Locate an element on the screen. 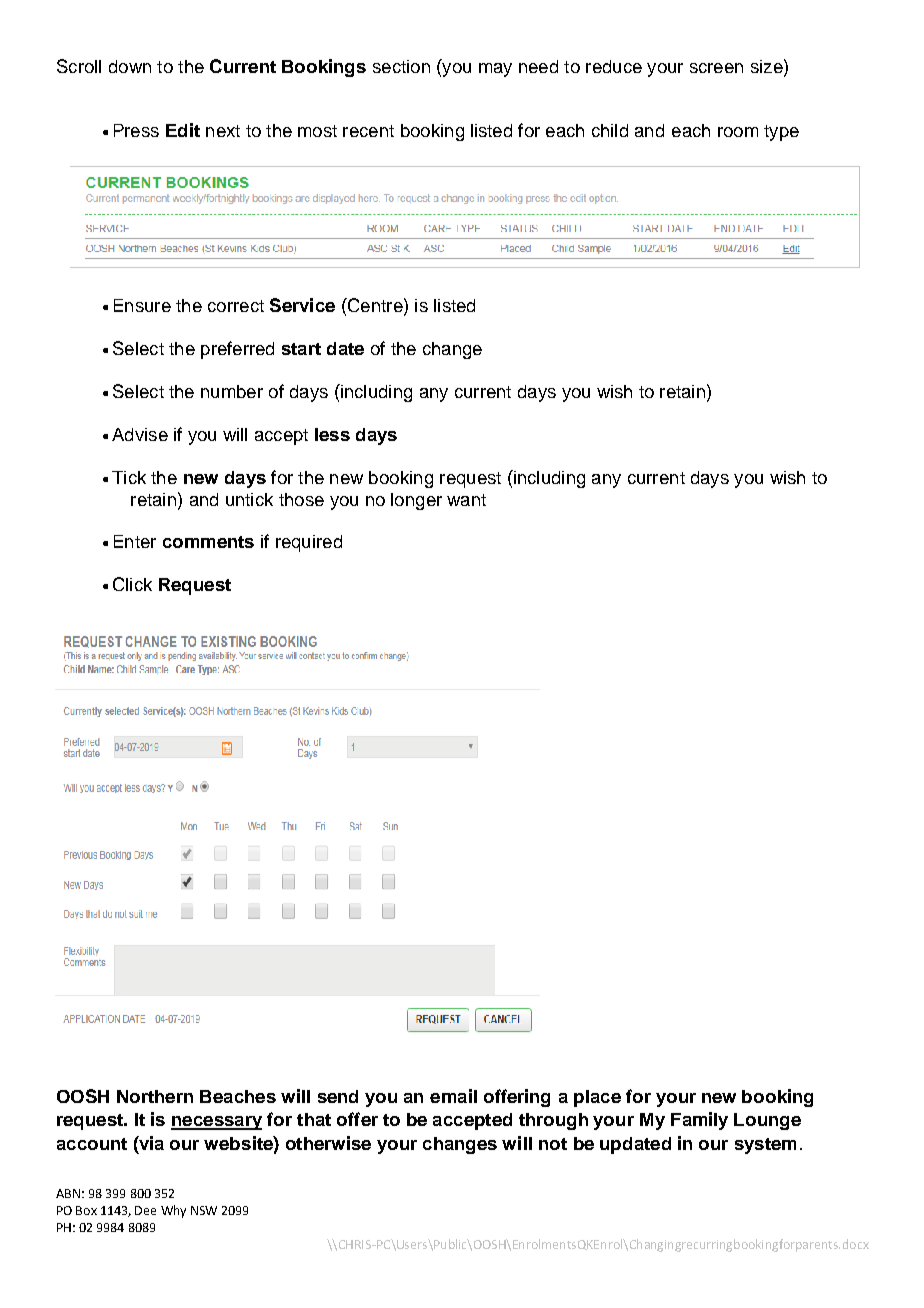 The height and width of the screenshot is (1308, 924). required is located at coordinates (309, 543).
